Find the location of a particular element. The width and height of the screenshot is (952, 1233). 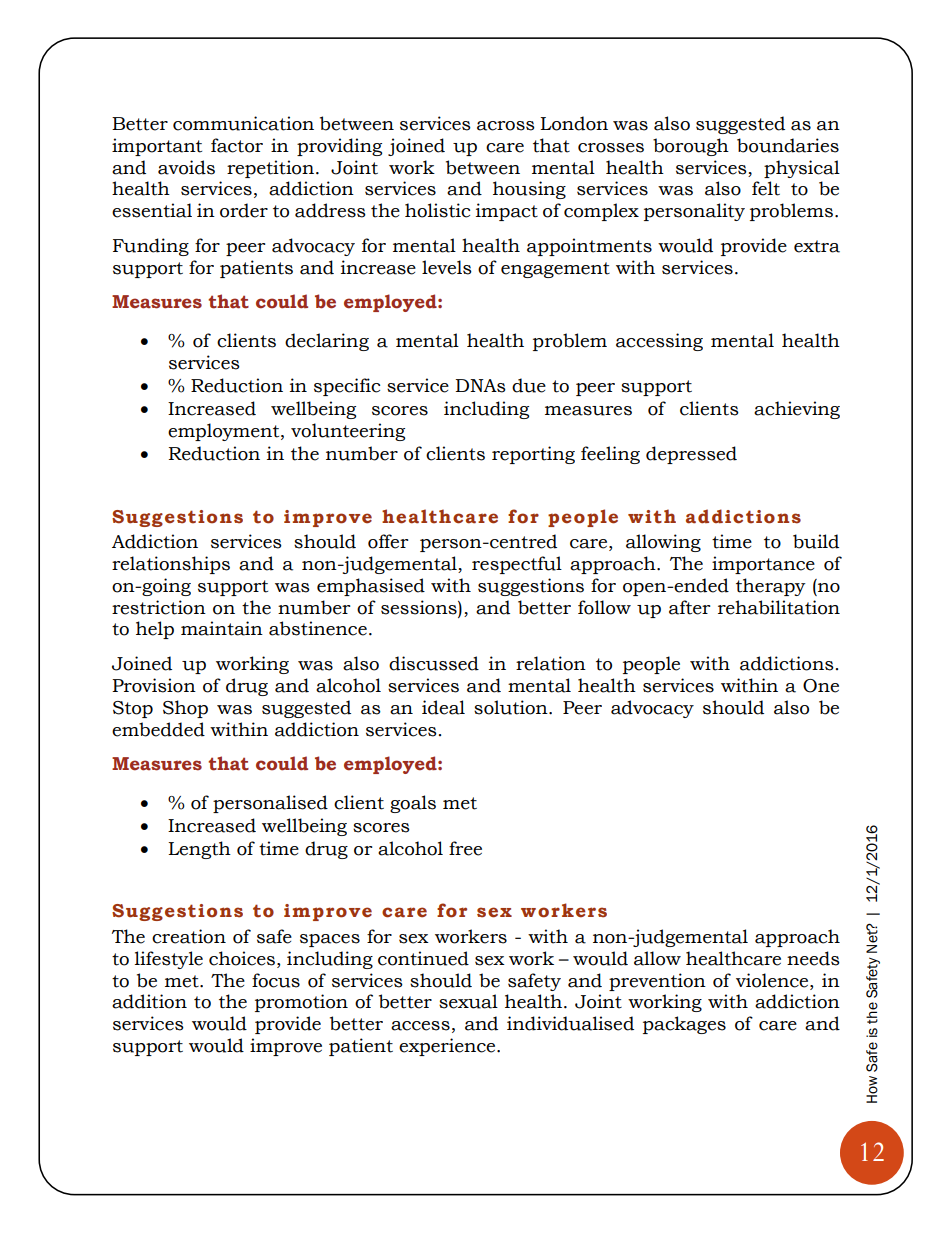

maintain is located at coordinates (222, 628).
